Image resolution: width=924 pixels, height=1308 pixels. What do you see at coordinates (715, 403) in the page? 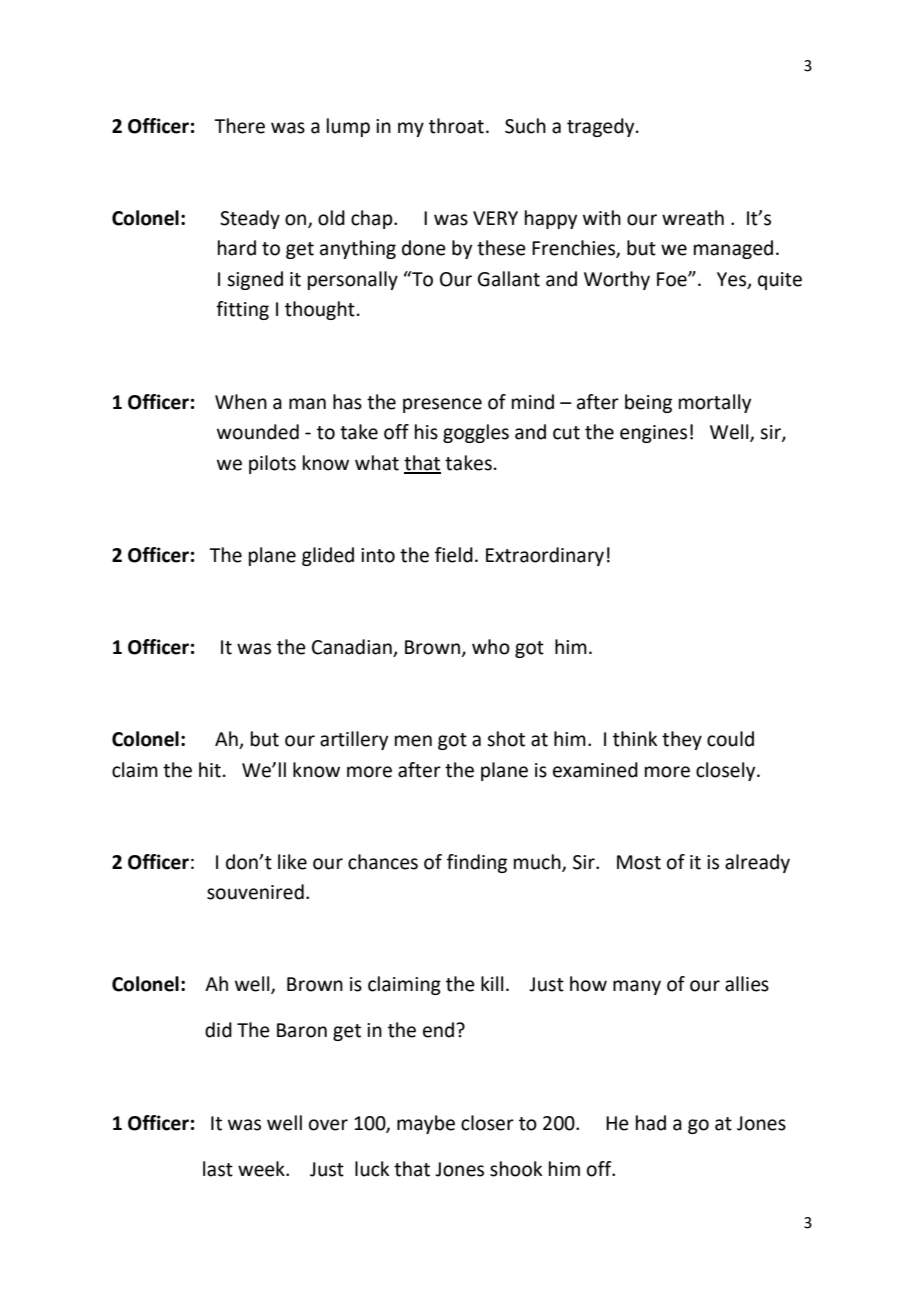
I see `mortally` at bounding box center [715, 403].
